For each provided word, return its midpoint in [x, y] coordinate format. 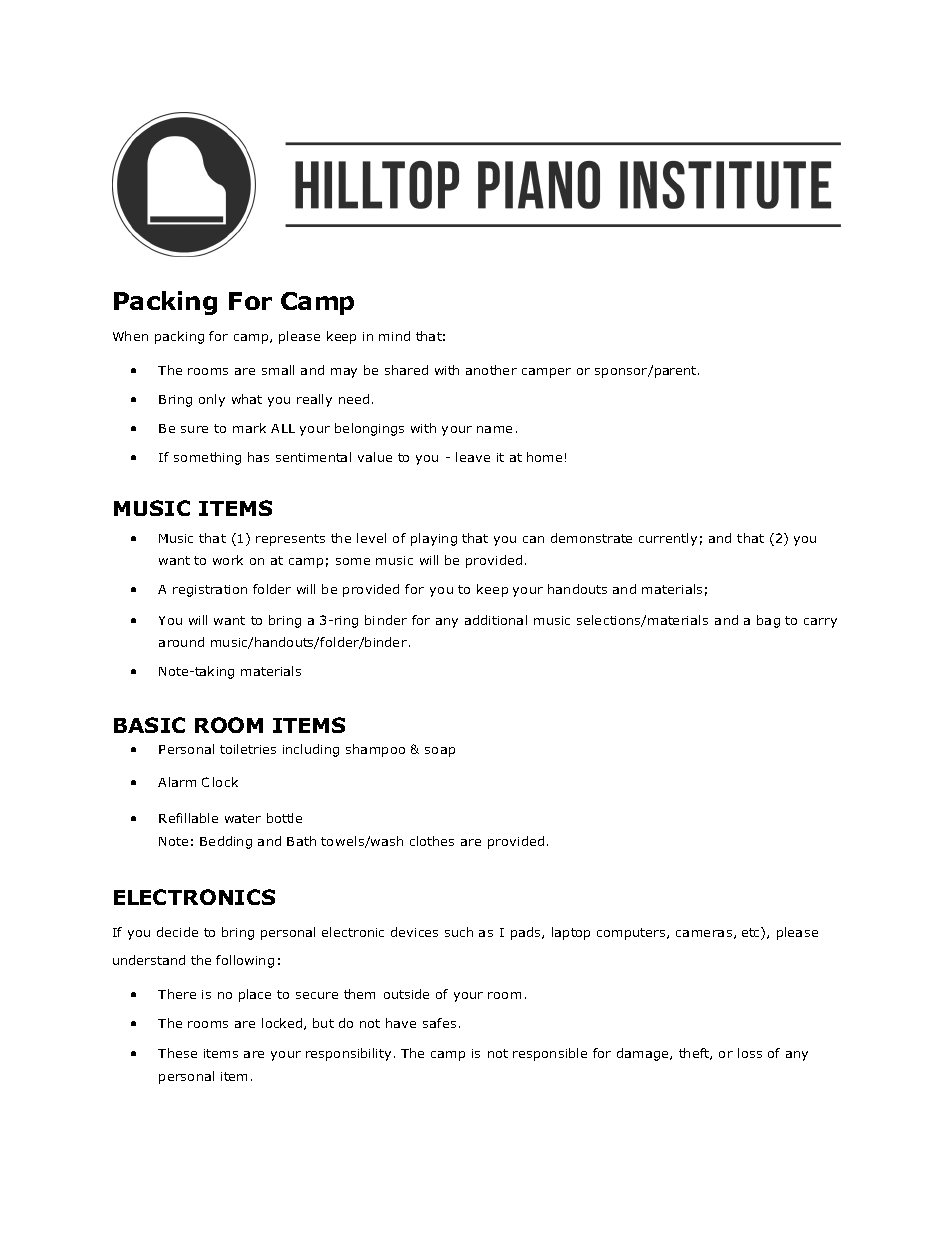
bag [768, 621]
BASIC [149, 725]
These [177, 1053]
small [278, 370]
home [544, 457]
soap [440, 752]
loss [750, 1053]
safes [439, 1023]
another [491, 370]
